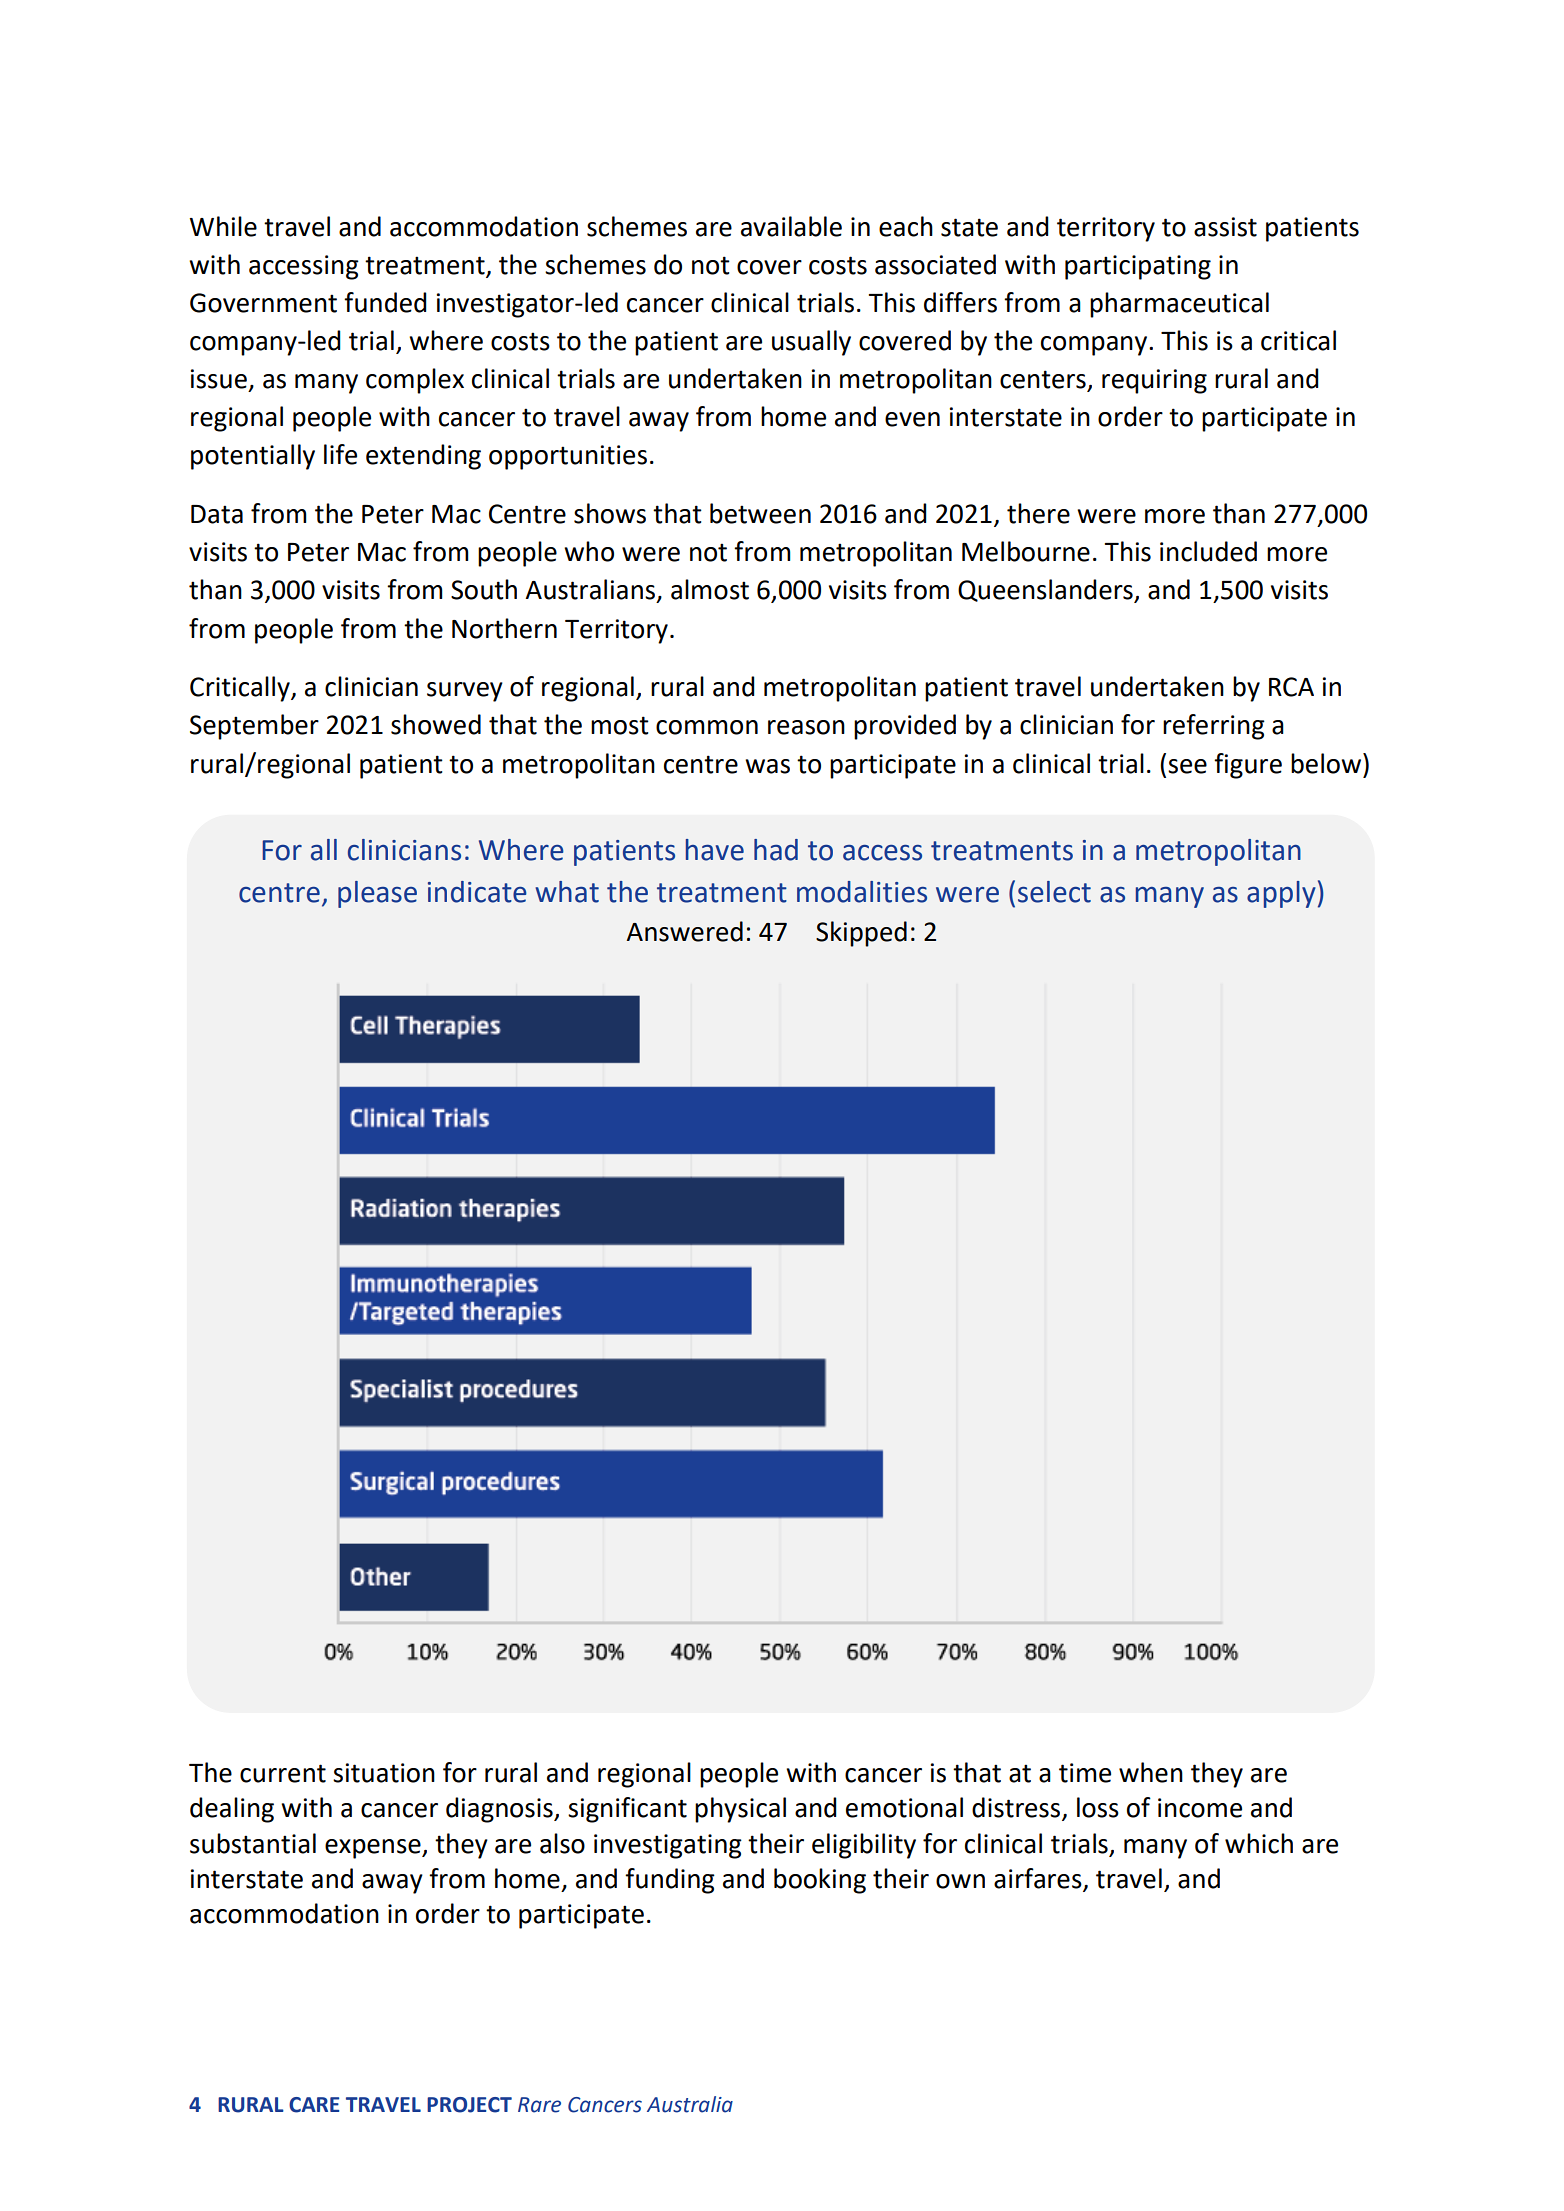 The width and height of the page is (1564, 2211). What do you see at coordinates (314, 2105) in the page?
I see `CARE` at bounding box center [314, 2105].
